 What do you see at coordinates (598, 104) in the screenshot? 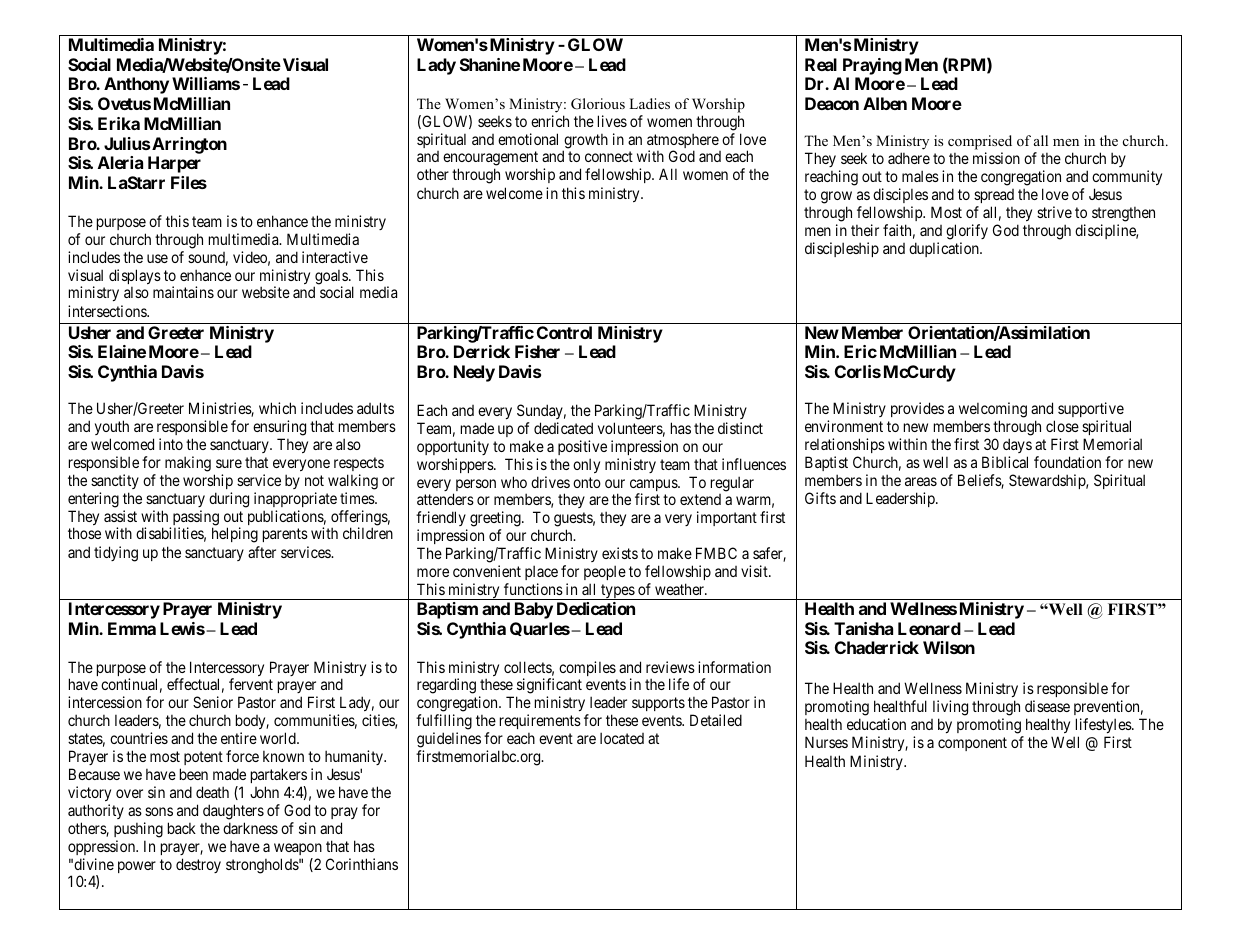
I see `Glorious` at bounding box center [598, 104].
